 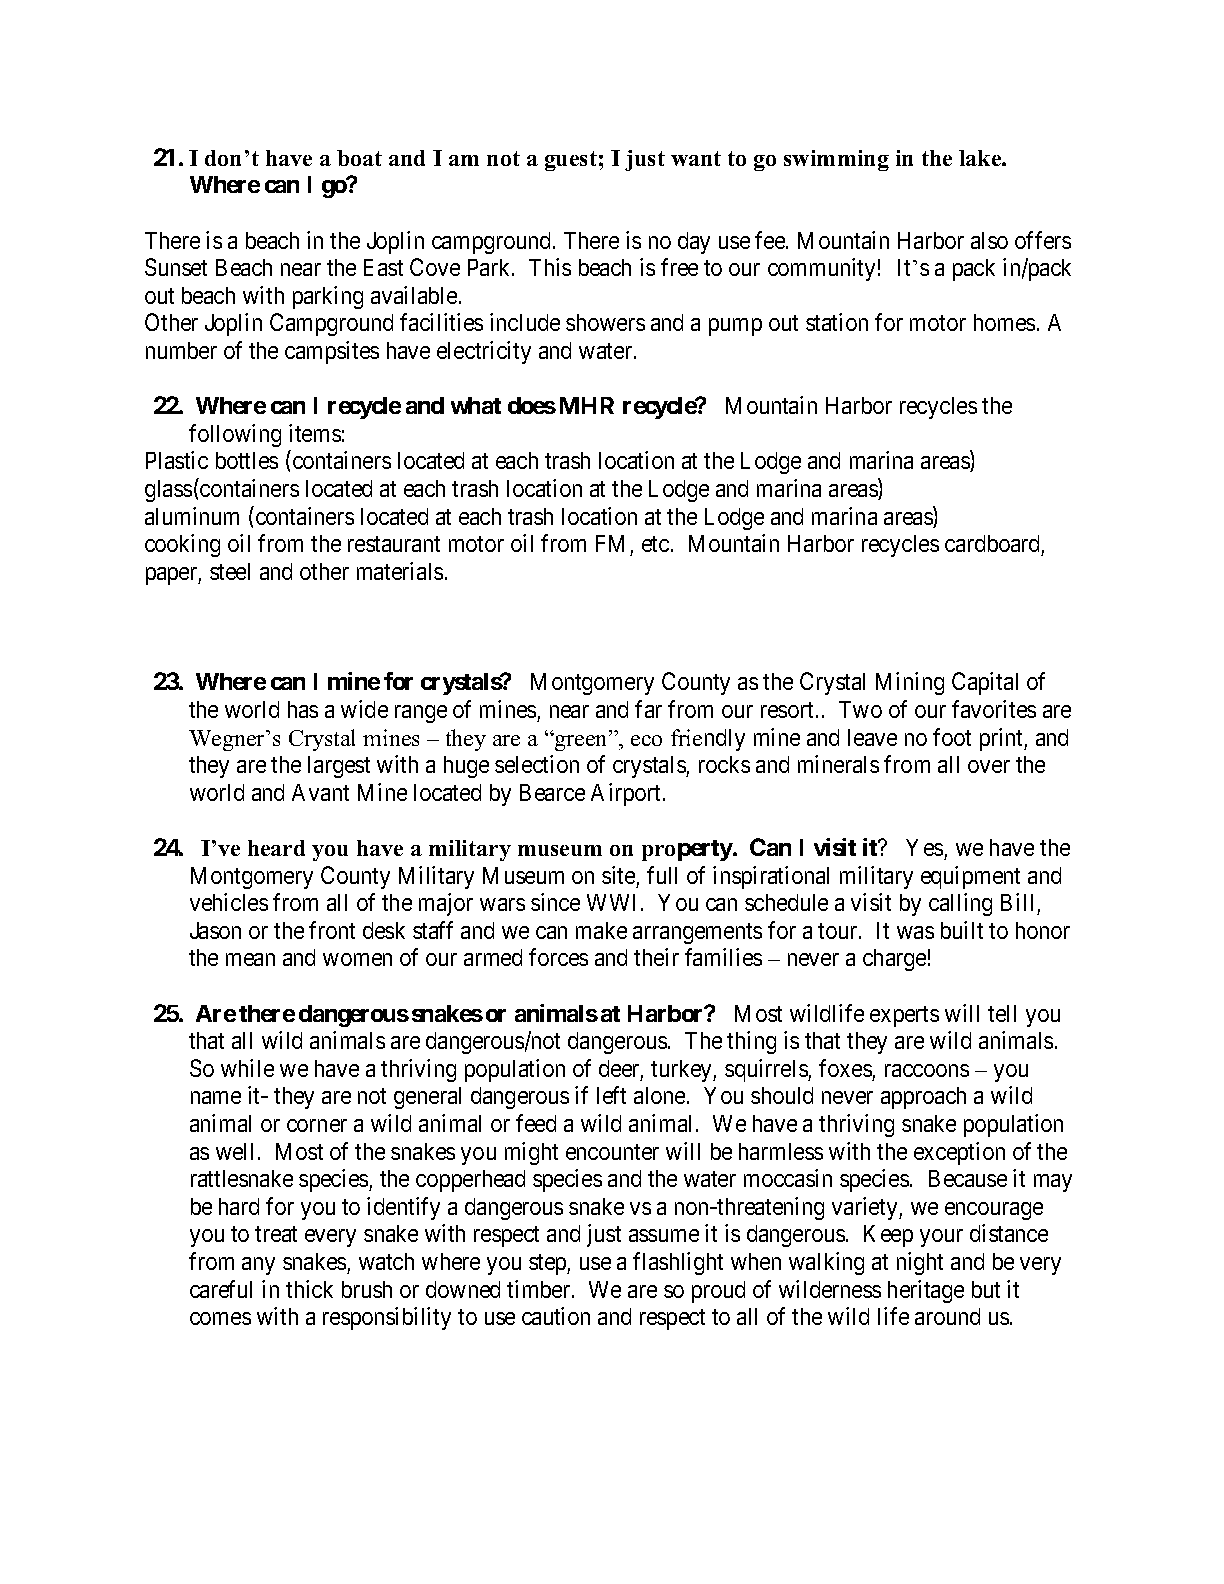 I want to click on thick, so click(x=309, y=1289).
